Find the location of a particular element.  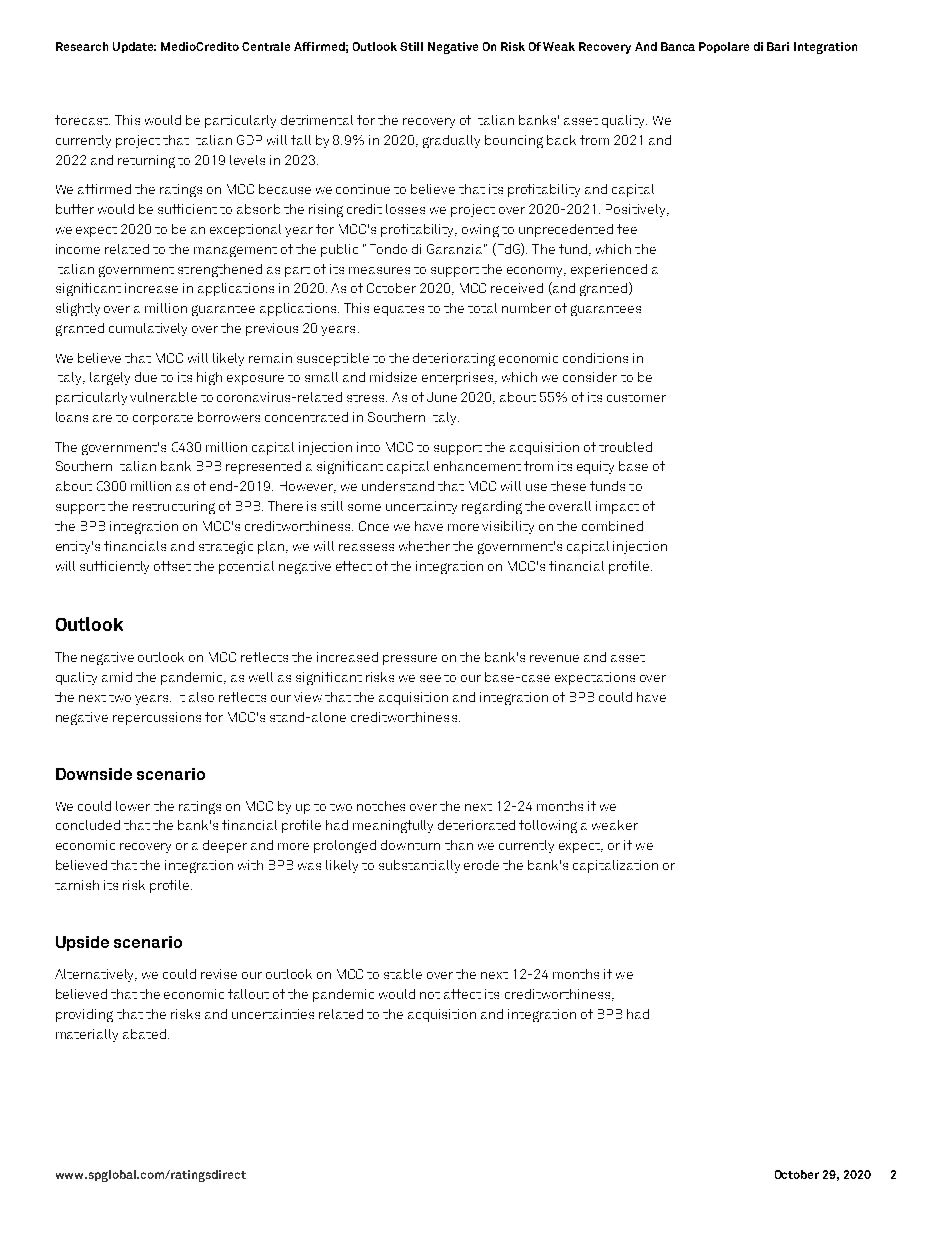

Bari is located at coordinates (778, 46).
